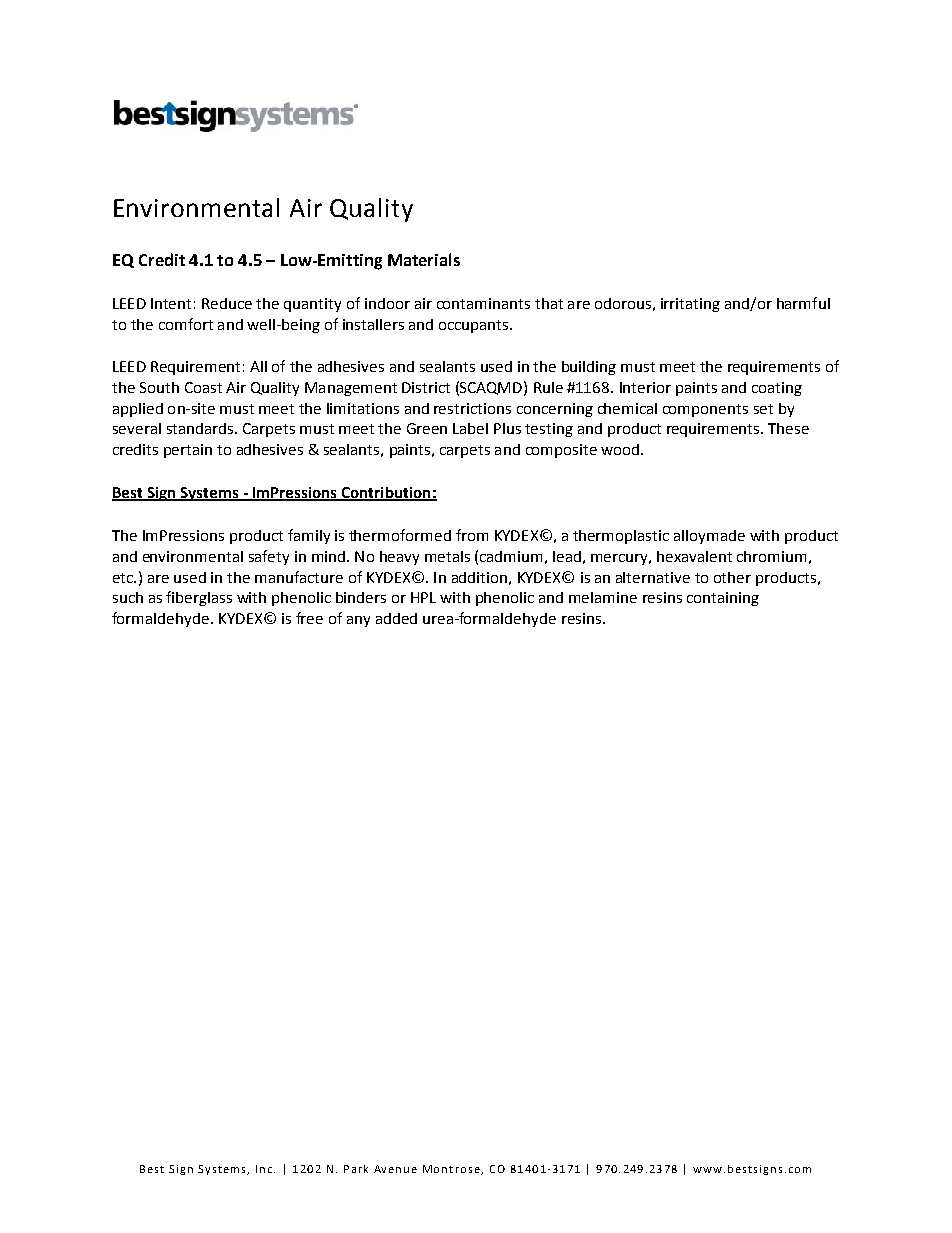 This screenshot has width=952, height=1233. What do you see at coordinates (396, 618) in the screenshot?
I see `added` at bounding box center [396, 618].
